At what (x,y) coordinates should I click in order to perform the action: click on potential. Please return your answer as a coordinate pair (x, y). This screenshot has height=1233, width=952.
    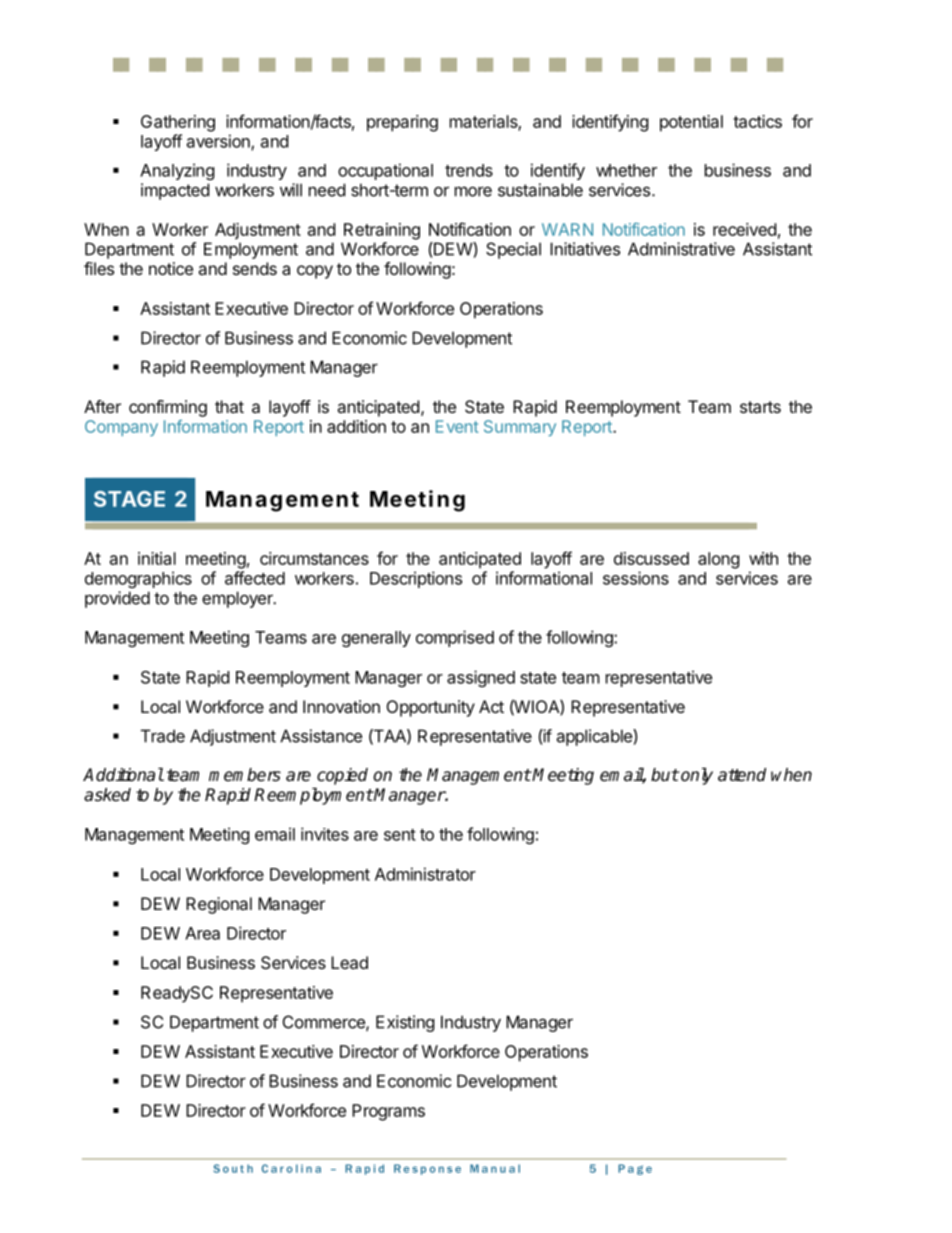
    Looking at the image, I should click on (691, 123).
